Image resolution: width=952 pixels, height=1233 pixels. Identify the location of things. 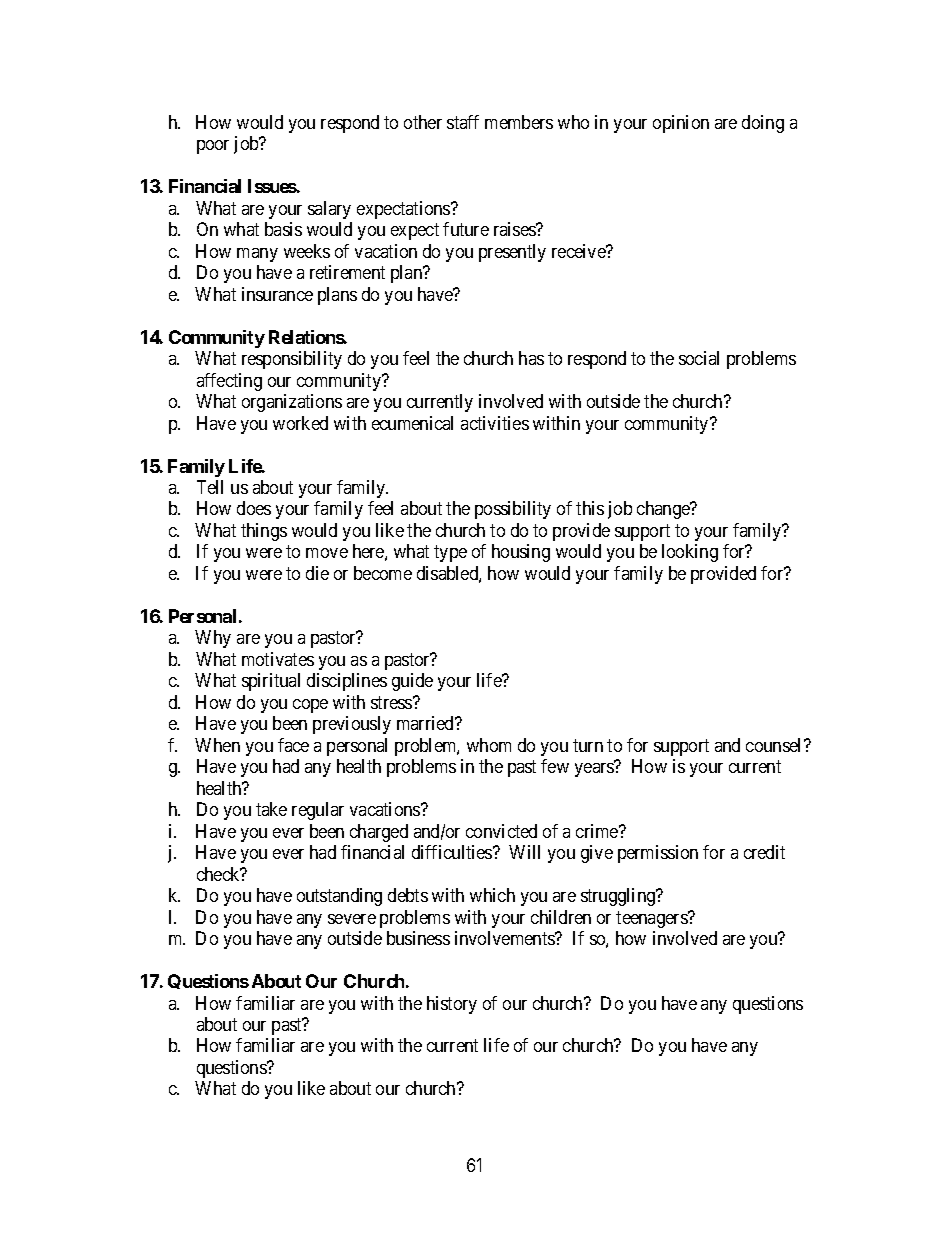
(264, 532).
